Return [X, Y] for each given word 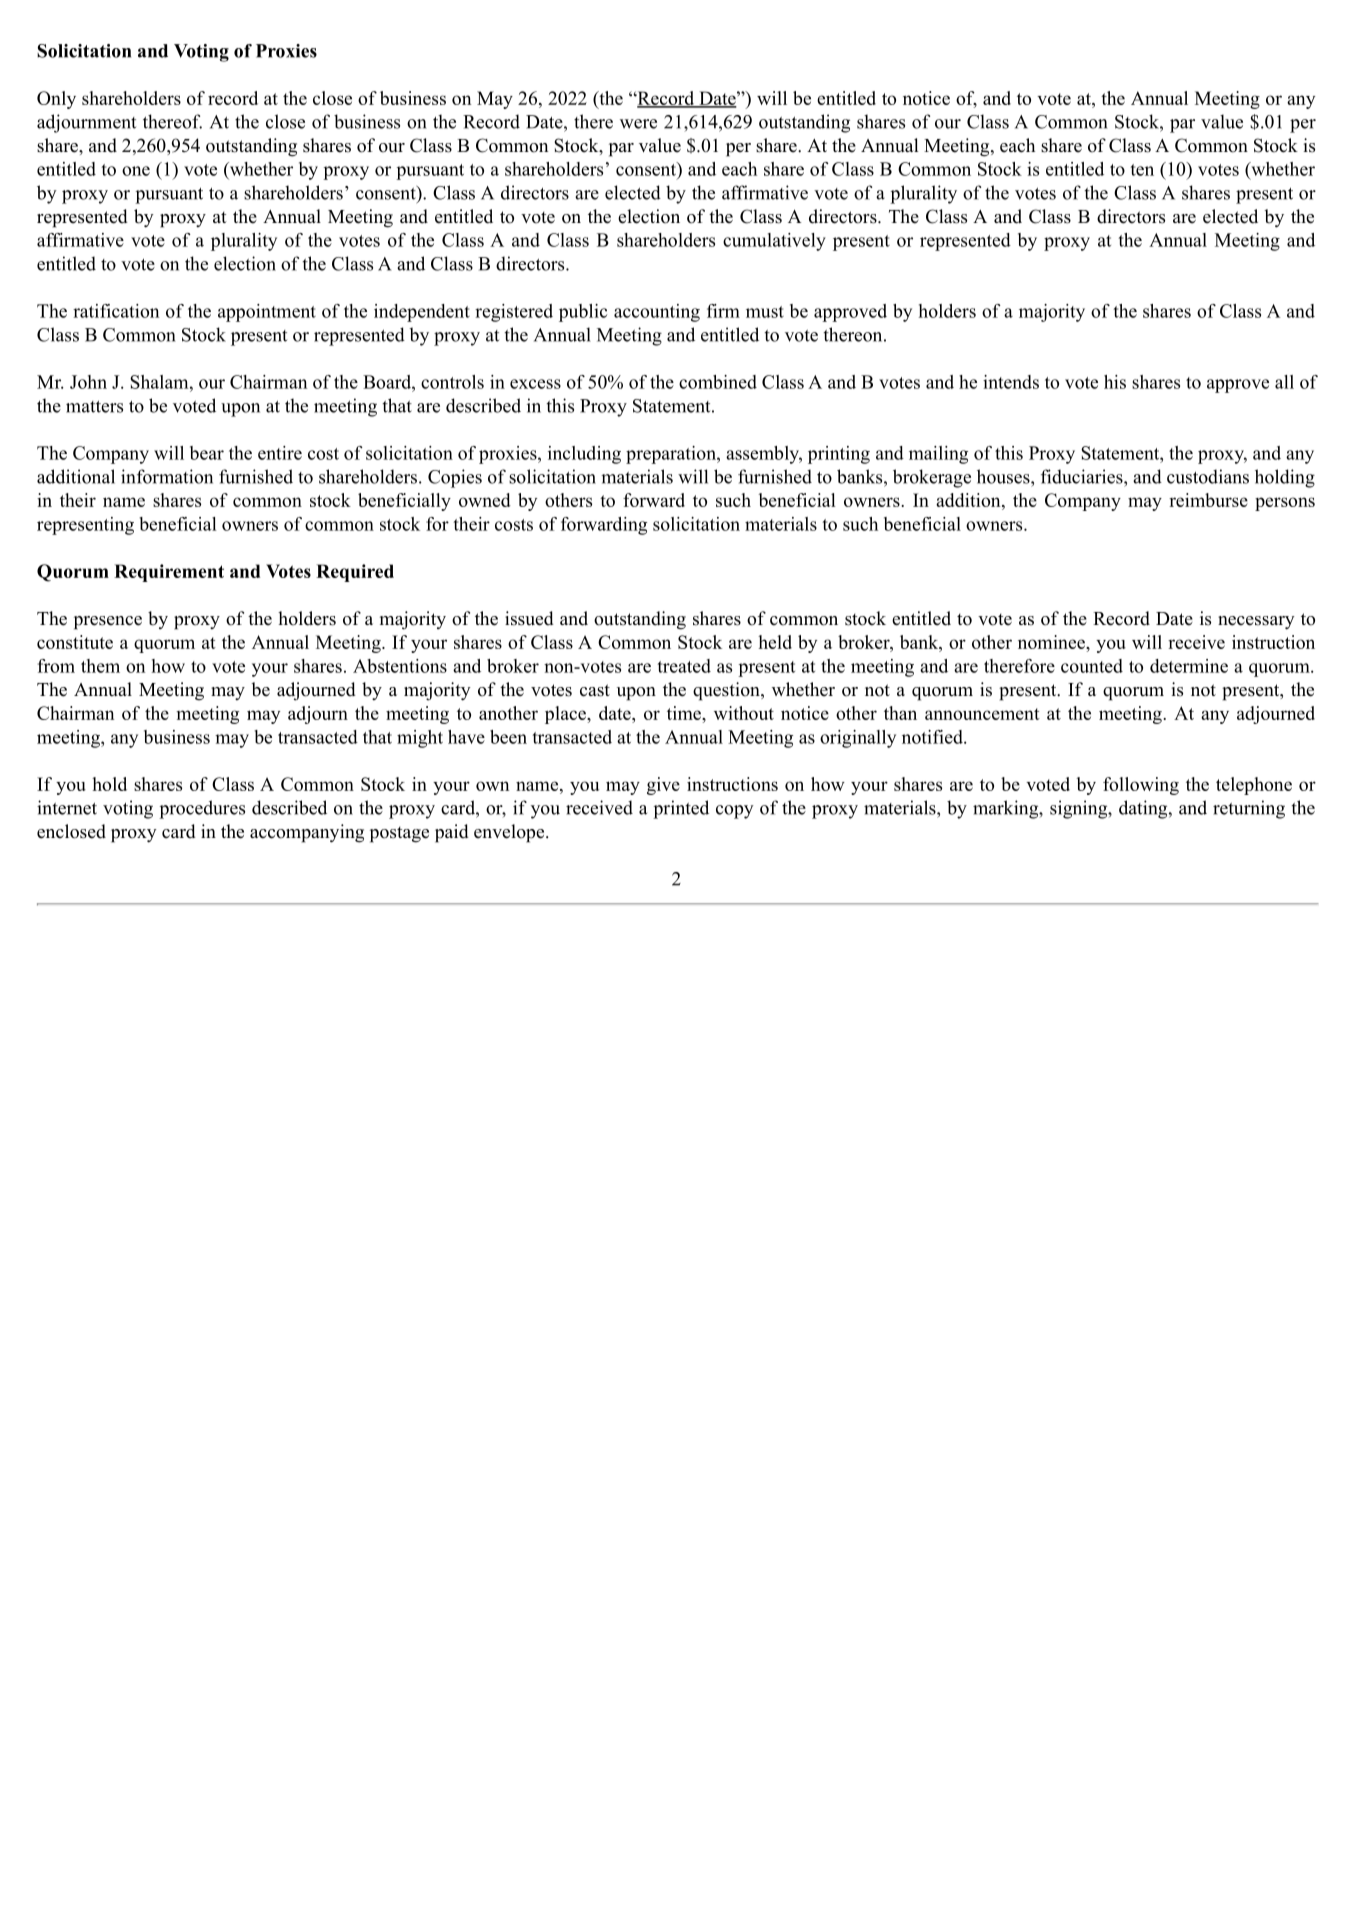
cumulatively [774, 242]
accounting [657, 313]
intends [1011, 382]
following [1141, 786]
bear [207, 453]
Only [56, 100]
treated [684, 666]
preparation [672, 455]
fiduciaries [1083, 476]
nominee [1052, 642]
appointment [267, 313]
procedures [202, 809]
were [638, 124]
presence [108, 623]
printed [681, 809]
